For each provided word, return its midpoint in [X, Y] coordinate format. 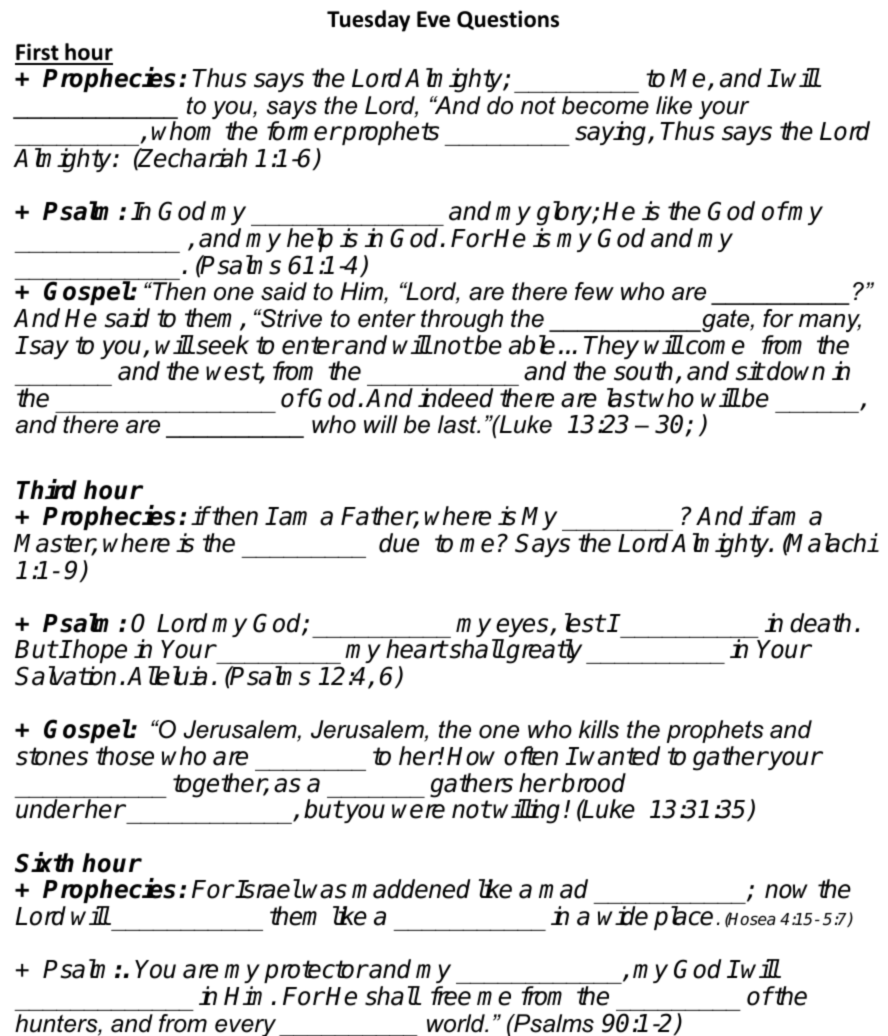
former [304, 131]
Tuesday [368, 21]
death [820, 623]
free [451, 996]
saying [612, 133]
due [399, 543]
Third [47, 489]
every [245, 1027]
